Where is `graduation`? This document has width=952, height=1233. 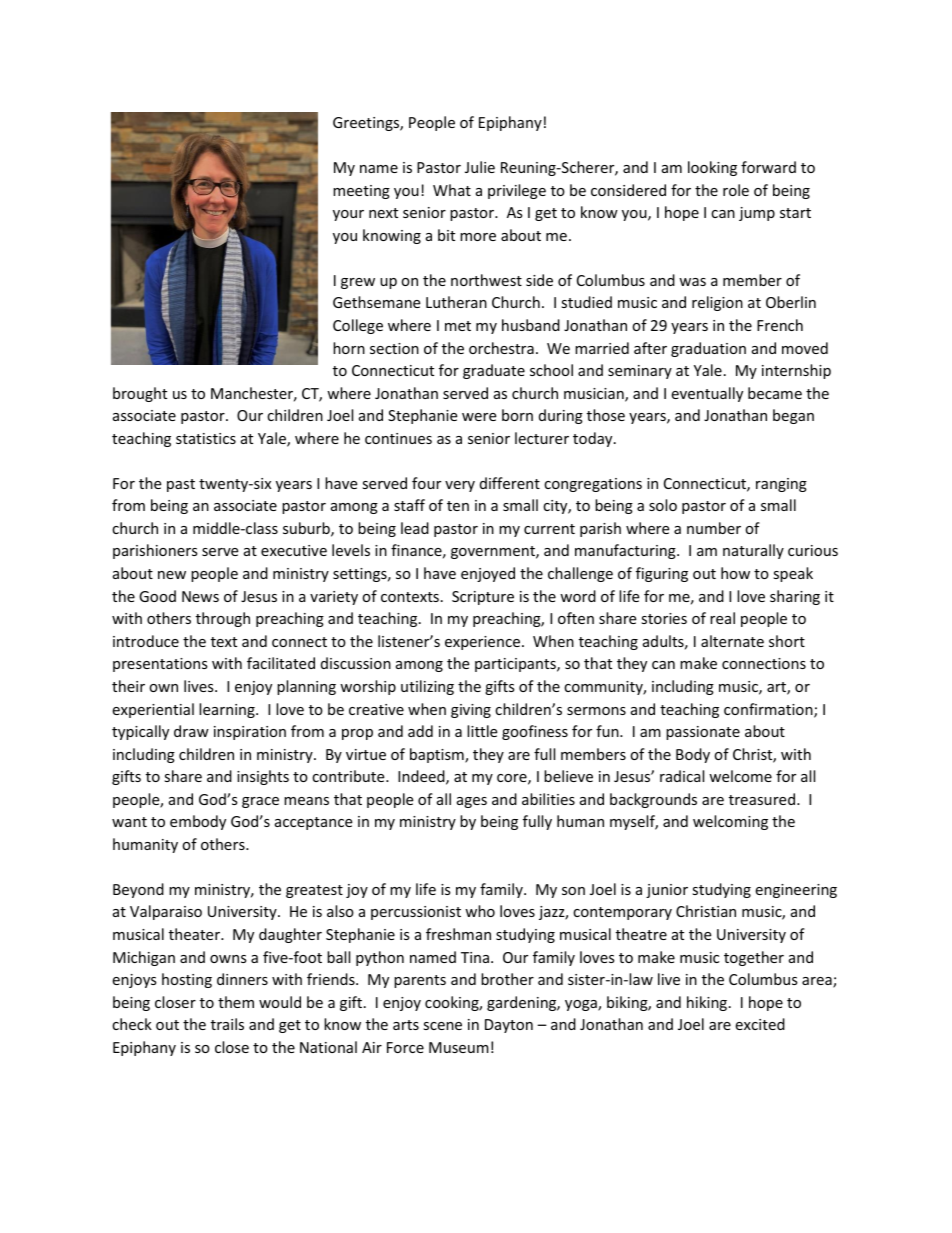 graduation is located at coordinates (708, 349).
